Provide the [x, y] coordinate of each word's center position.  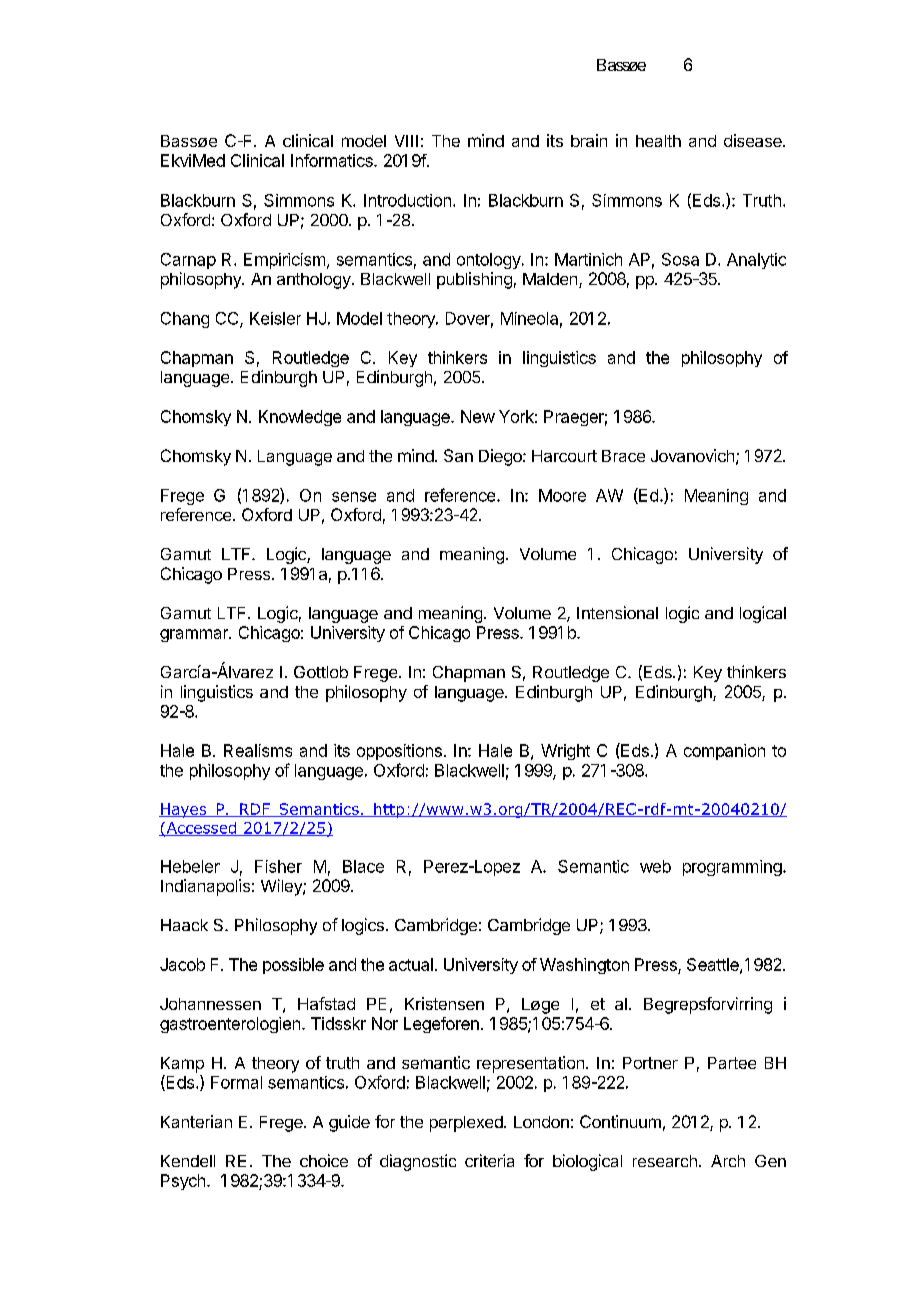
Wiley [282, 887]
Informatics [333, 160]
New [478, 416]
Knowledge [300, 418]
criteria [489, 1160]
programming [733, 868]
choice [324, 1160]
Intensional [617, 612]
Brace [623, 456]
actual [411, 964]
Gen [770, 1161]
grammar [195, 635]
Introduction [407, 200]
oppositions [399, 752]
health [658, 141]
